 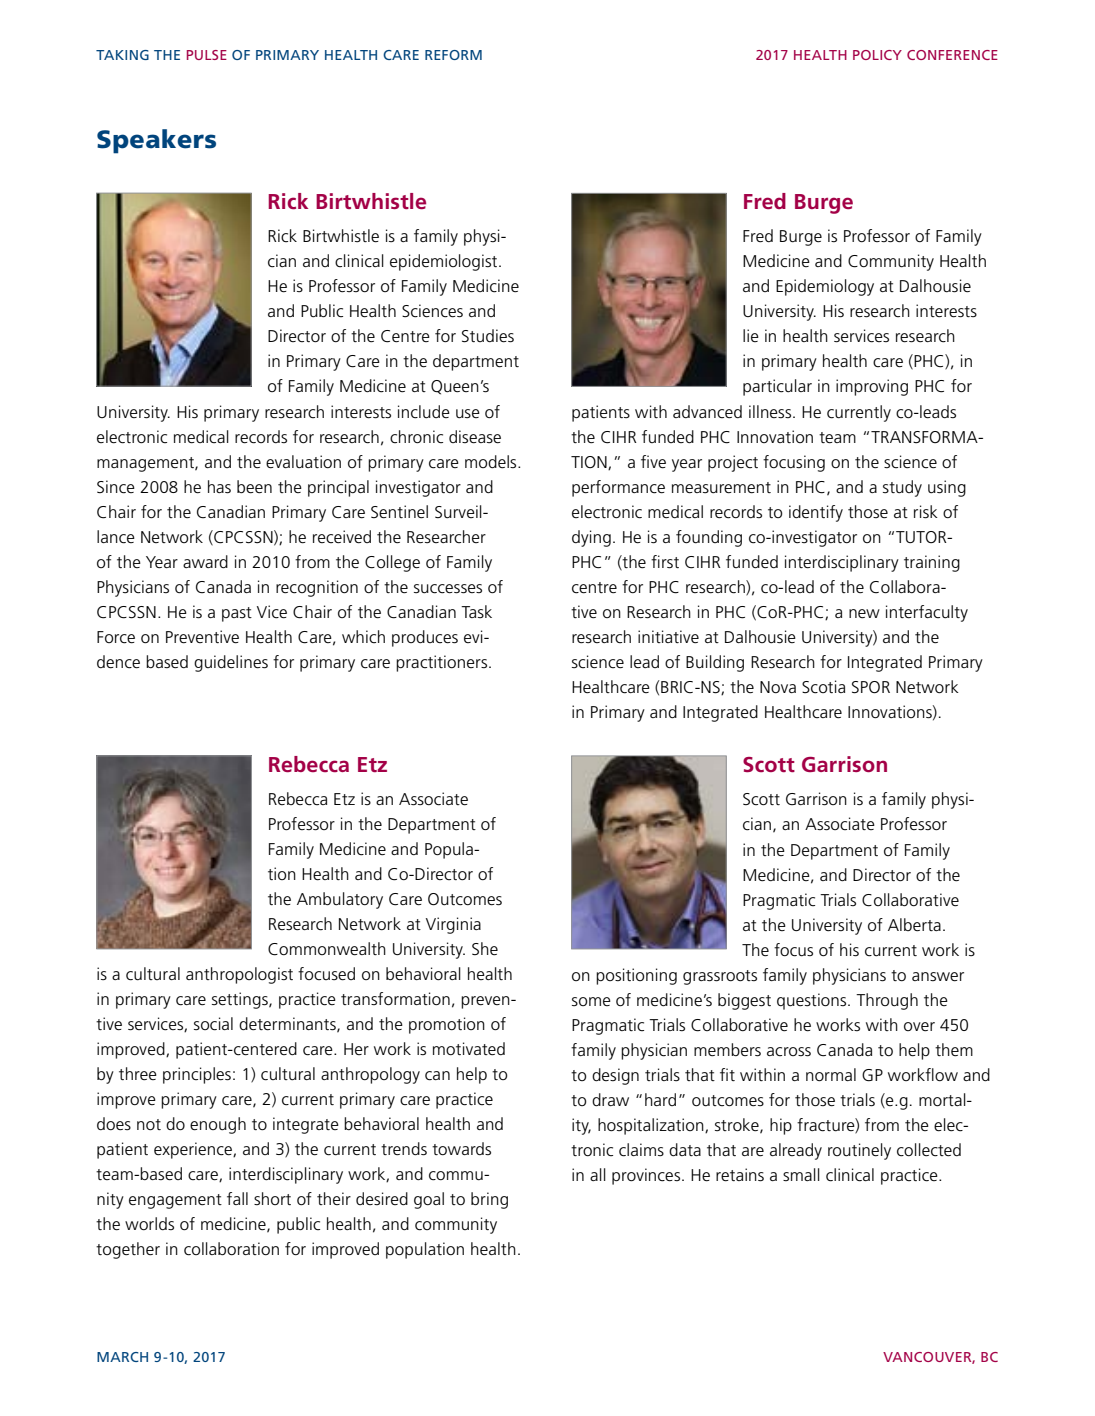 What do you see at coordinates (823, 687) in the screenshot?
I see `Scotia` at bounding box center [823, 687].
